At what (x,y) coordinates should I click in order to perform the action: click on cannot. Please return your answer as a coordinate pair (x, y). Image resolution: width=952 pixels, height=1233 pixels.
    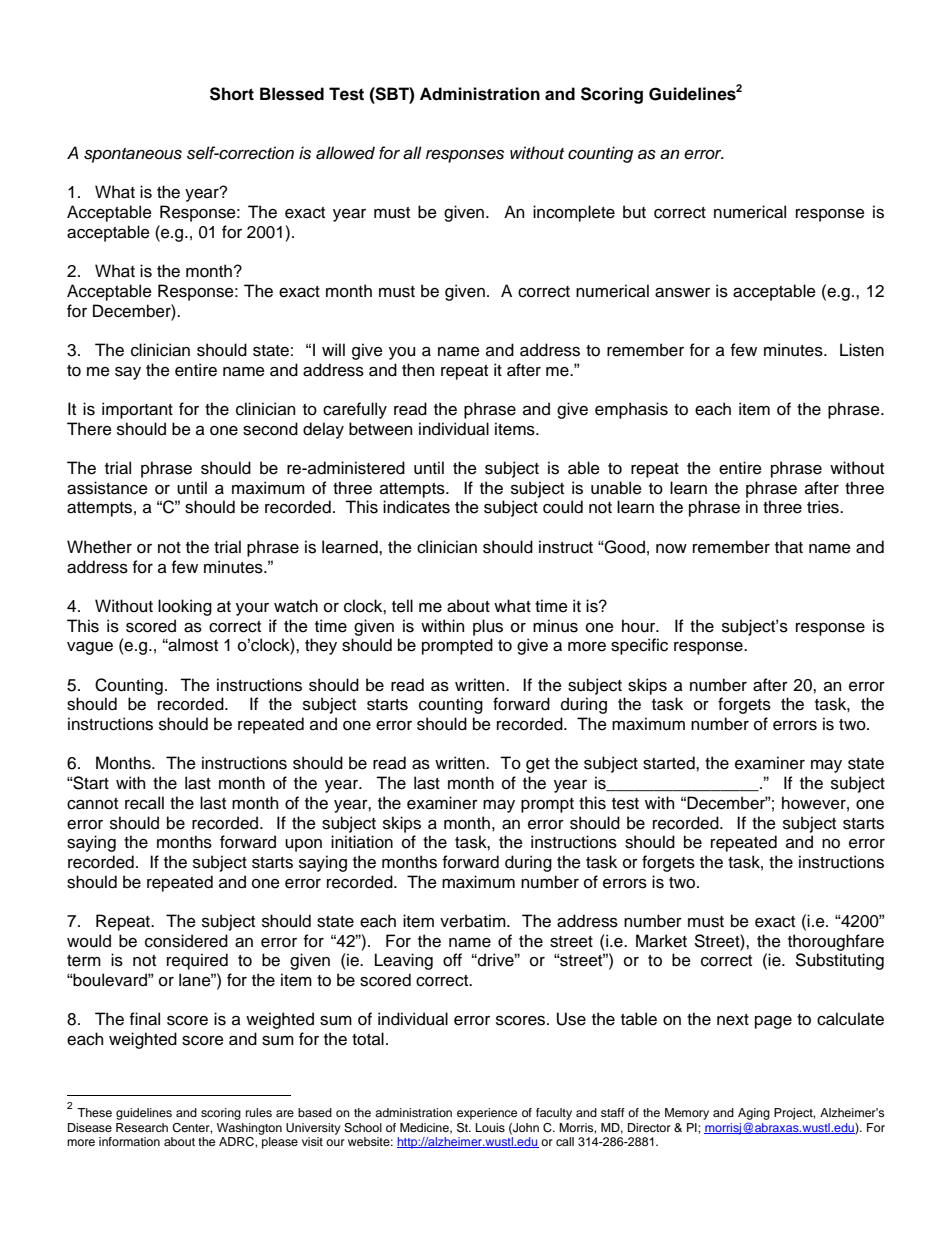
    Looking at the image, I should click on (92, 804).
